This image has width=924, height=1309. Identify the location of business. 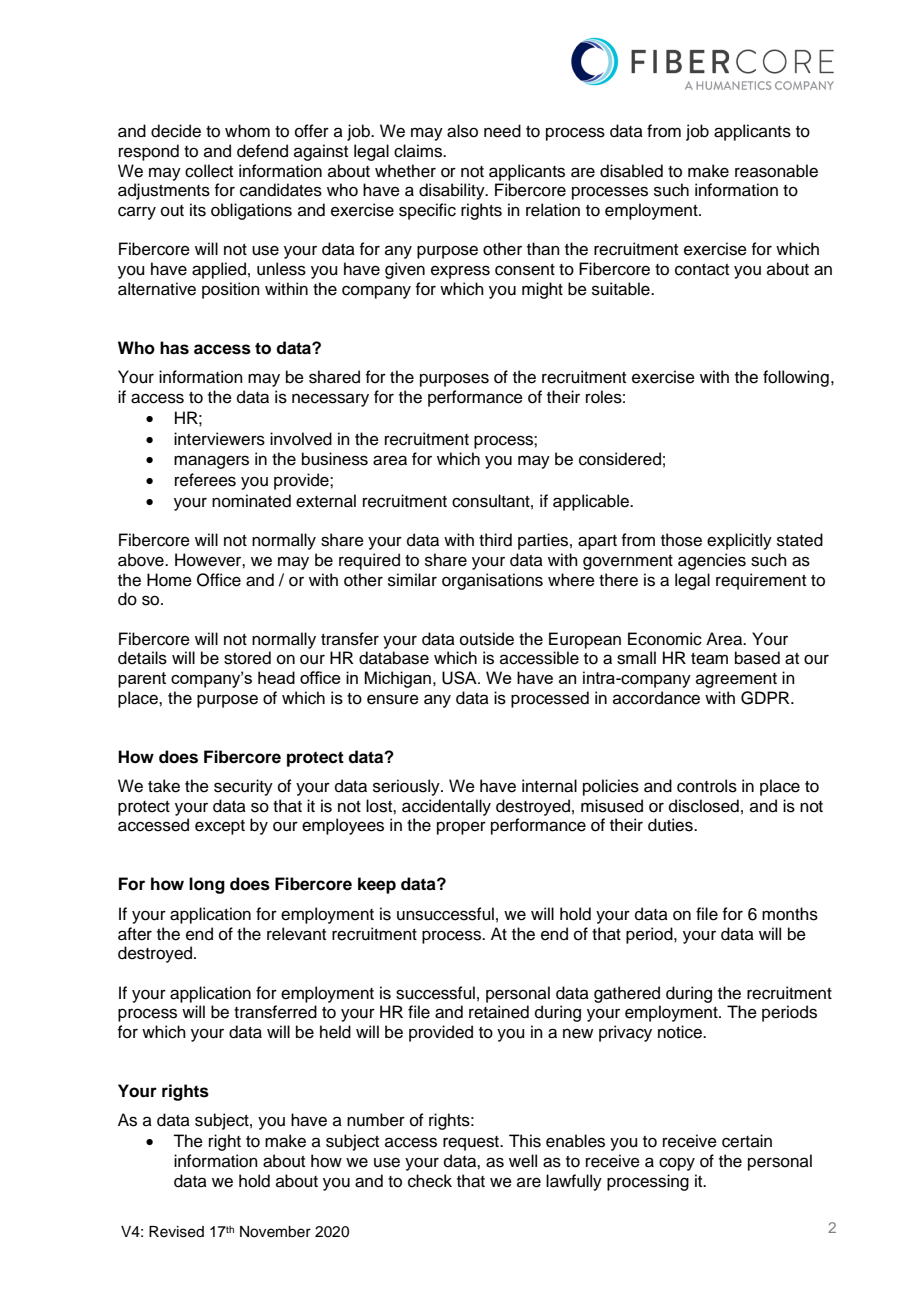
(335, 459).
